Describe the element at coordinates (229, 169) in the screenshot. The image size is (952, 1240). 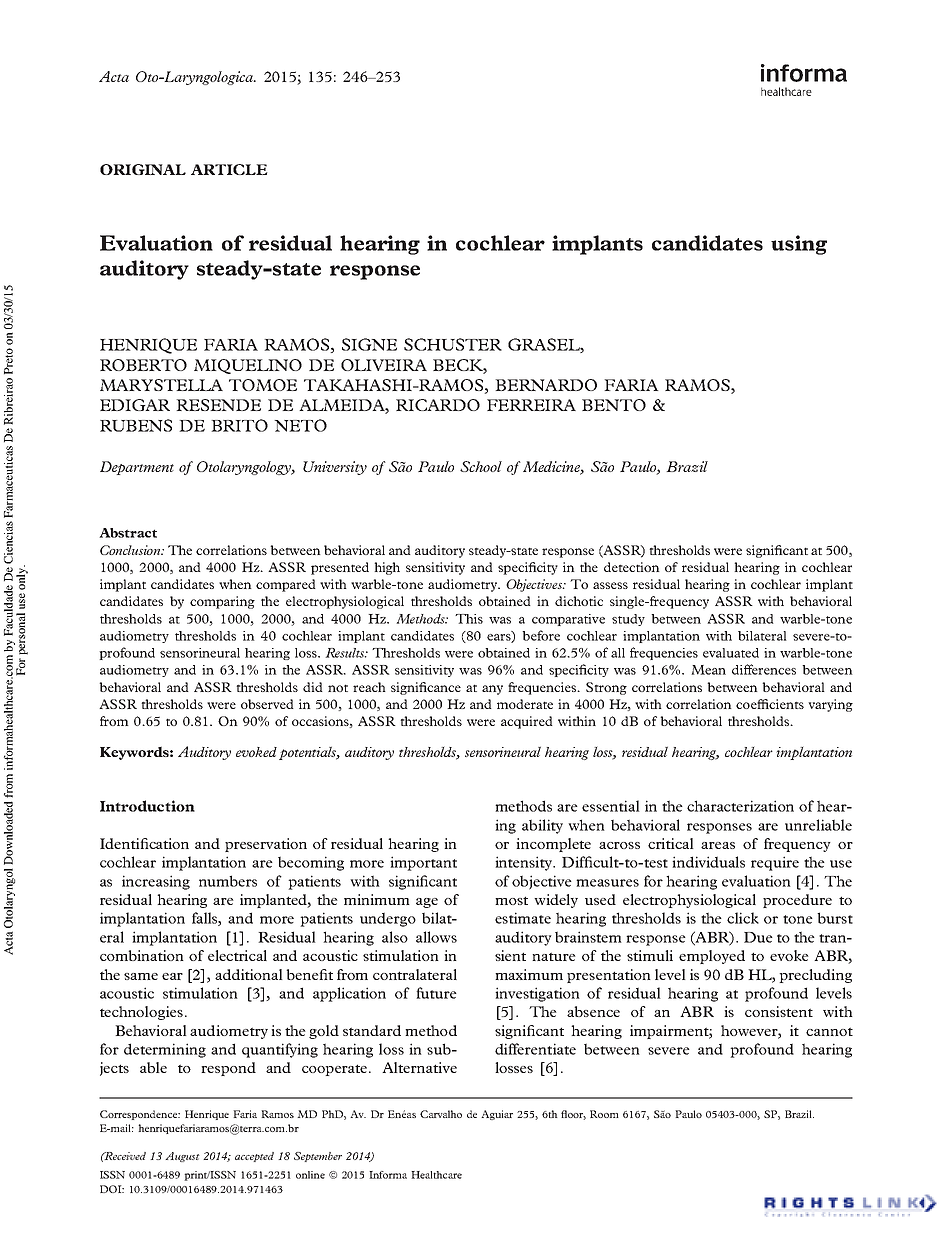
I see `ARTICLE` at that location.
